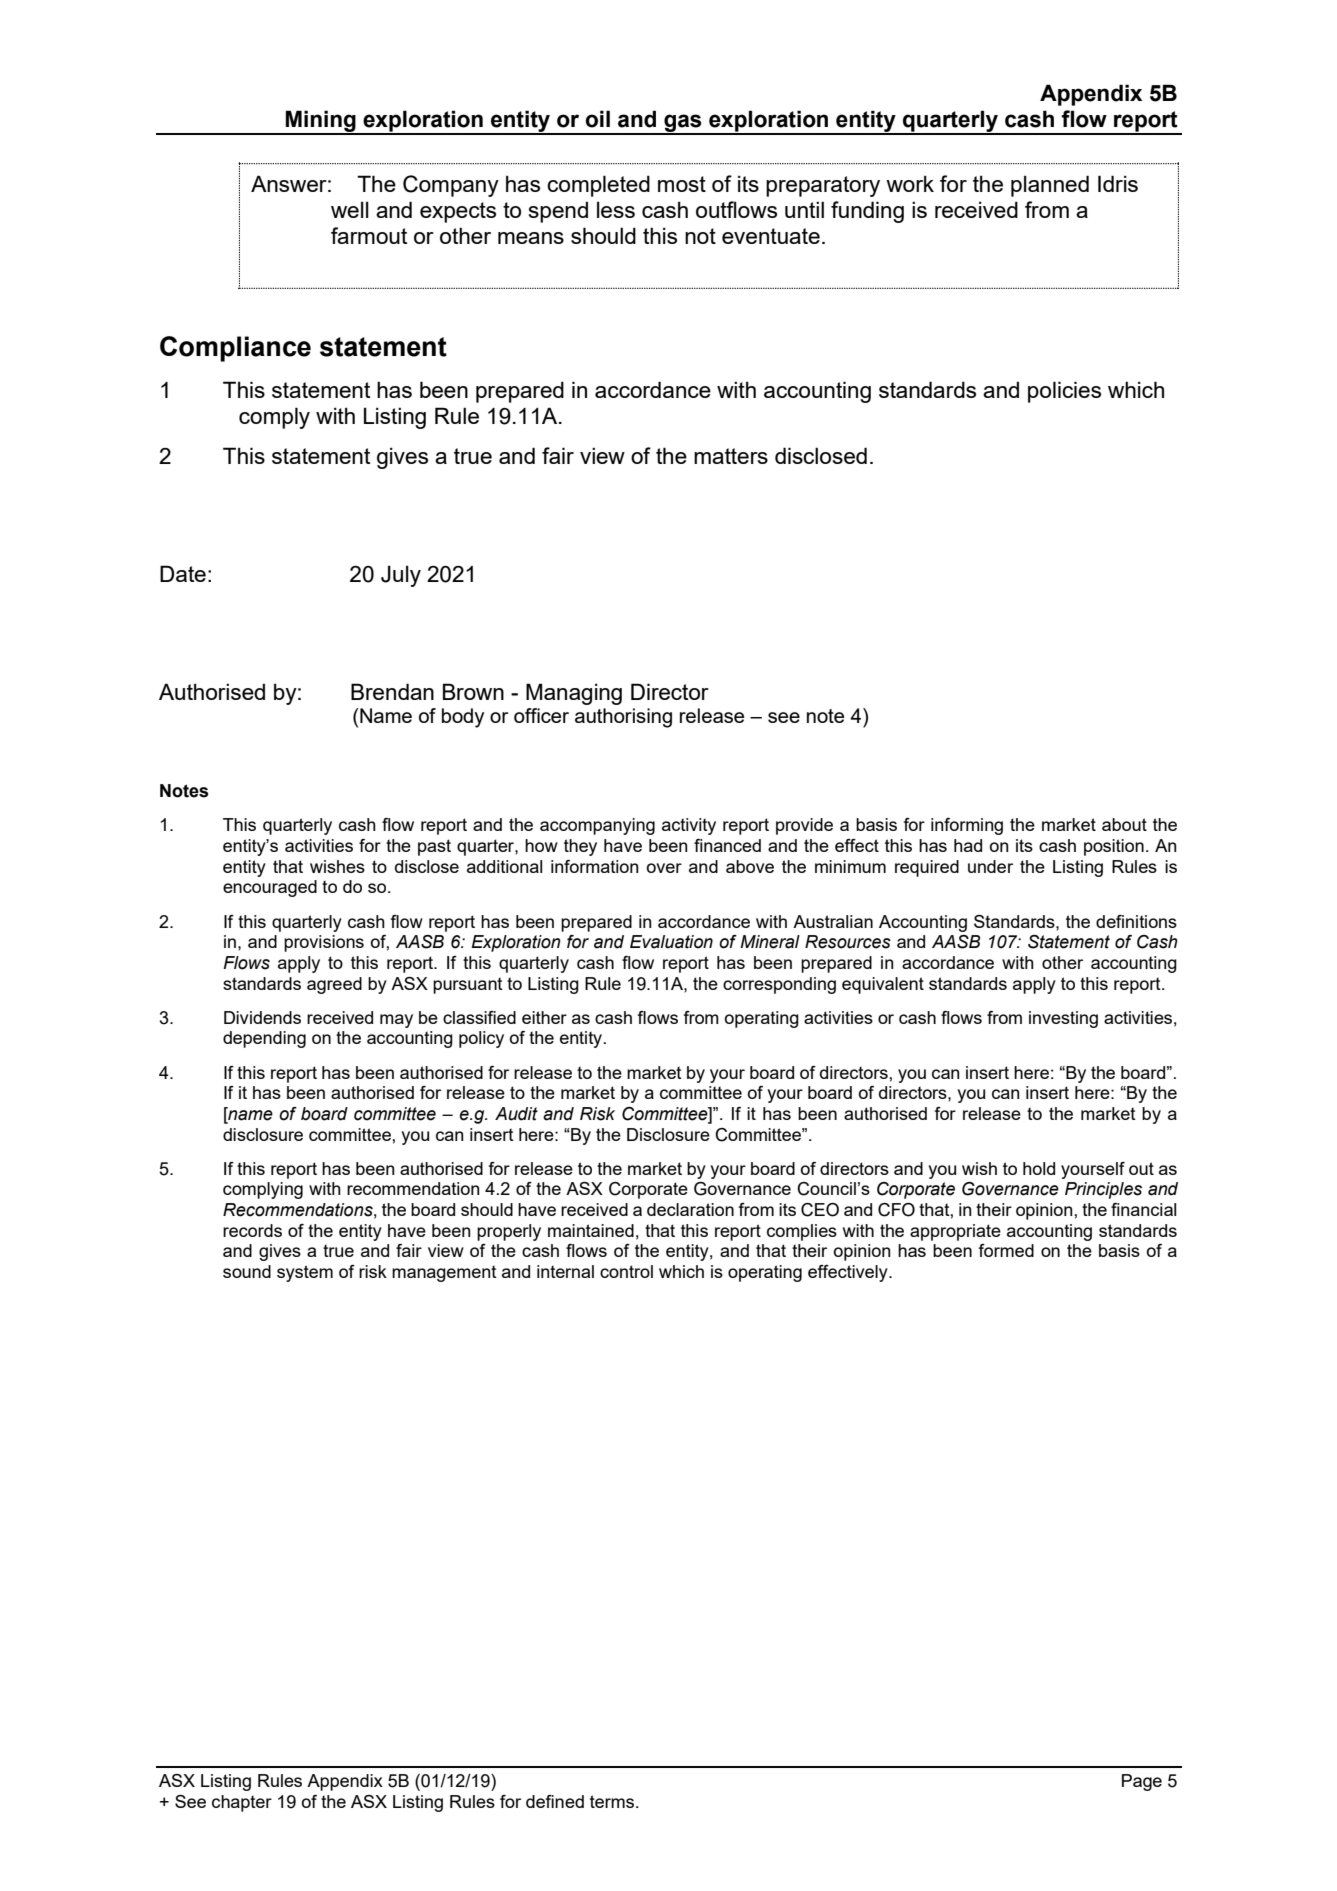 This screenshot has width=1337, height=1891. What do you see at coordinates (690, 1209) in the screenshot?
I see `declaration` at bounding box center [690, 1209].
